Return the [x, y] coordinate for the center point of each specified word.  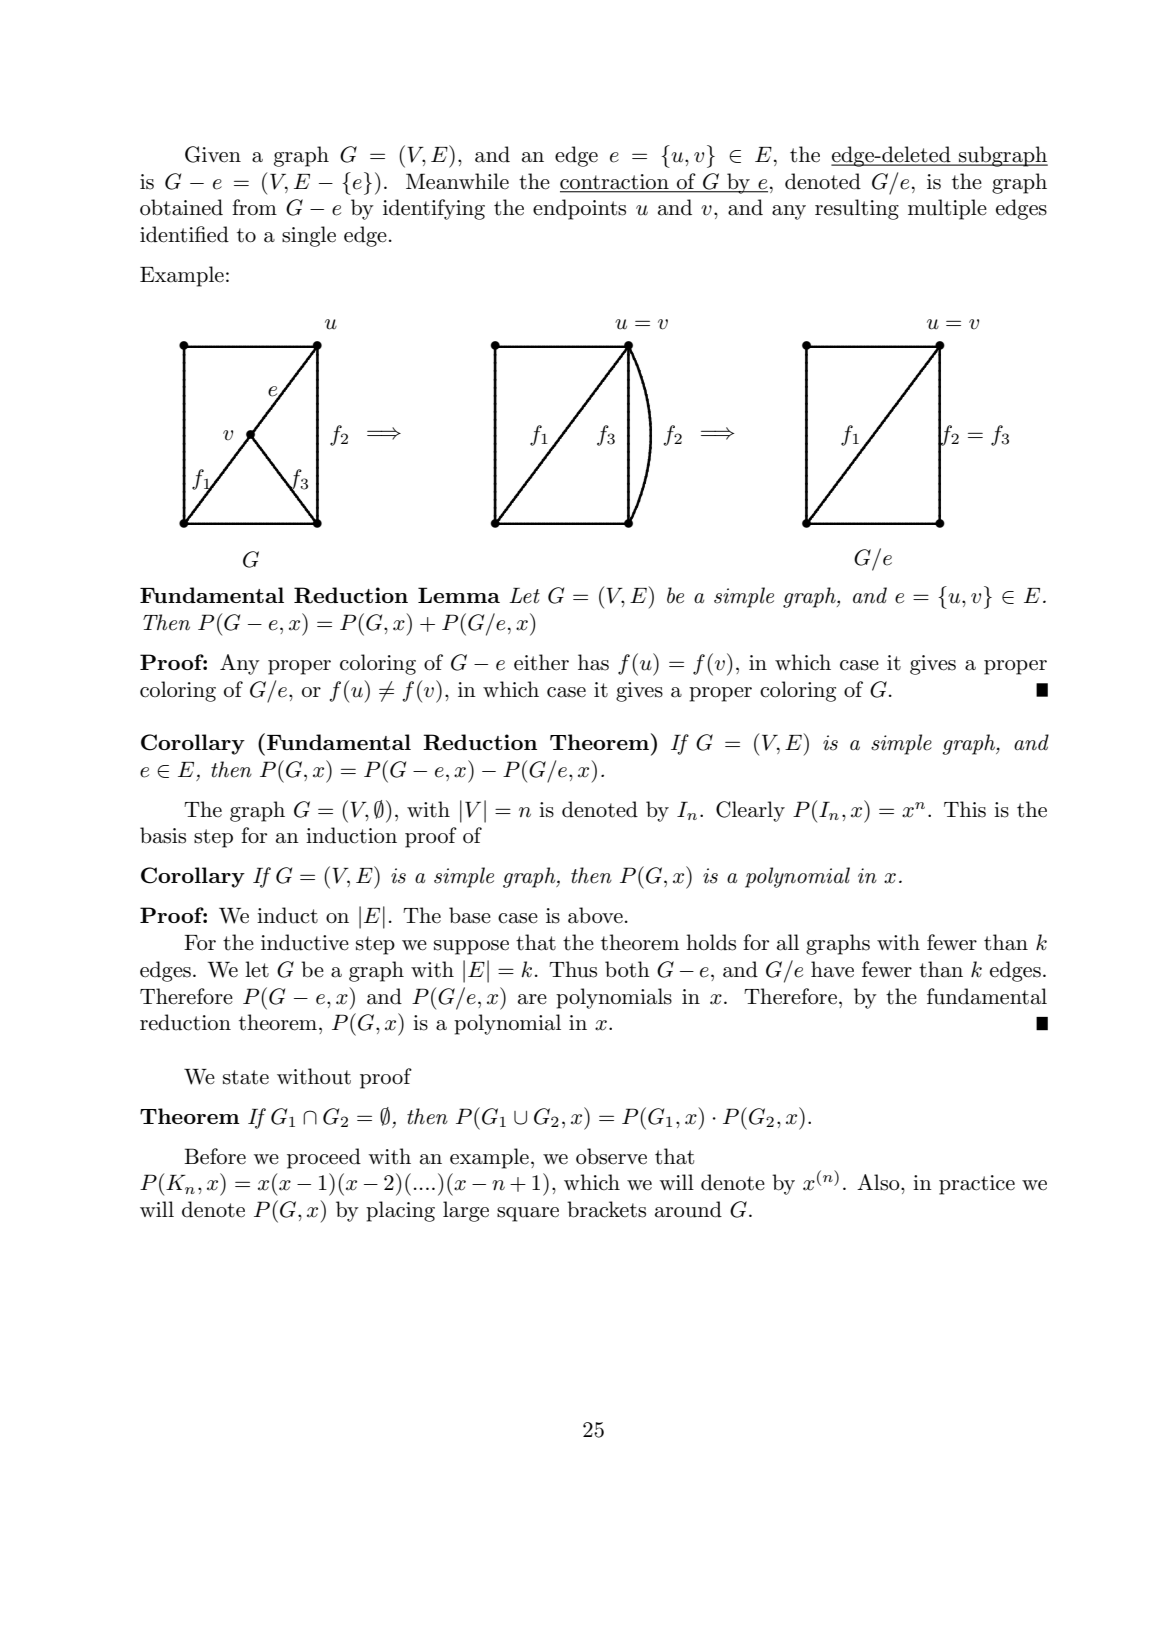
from [254, 207]
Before [215, 1156]
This [965, 809]
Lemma [459, 595]
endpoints [579, 209]
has [593, 662]
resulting [857, 209]
